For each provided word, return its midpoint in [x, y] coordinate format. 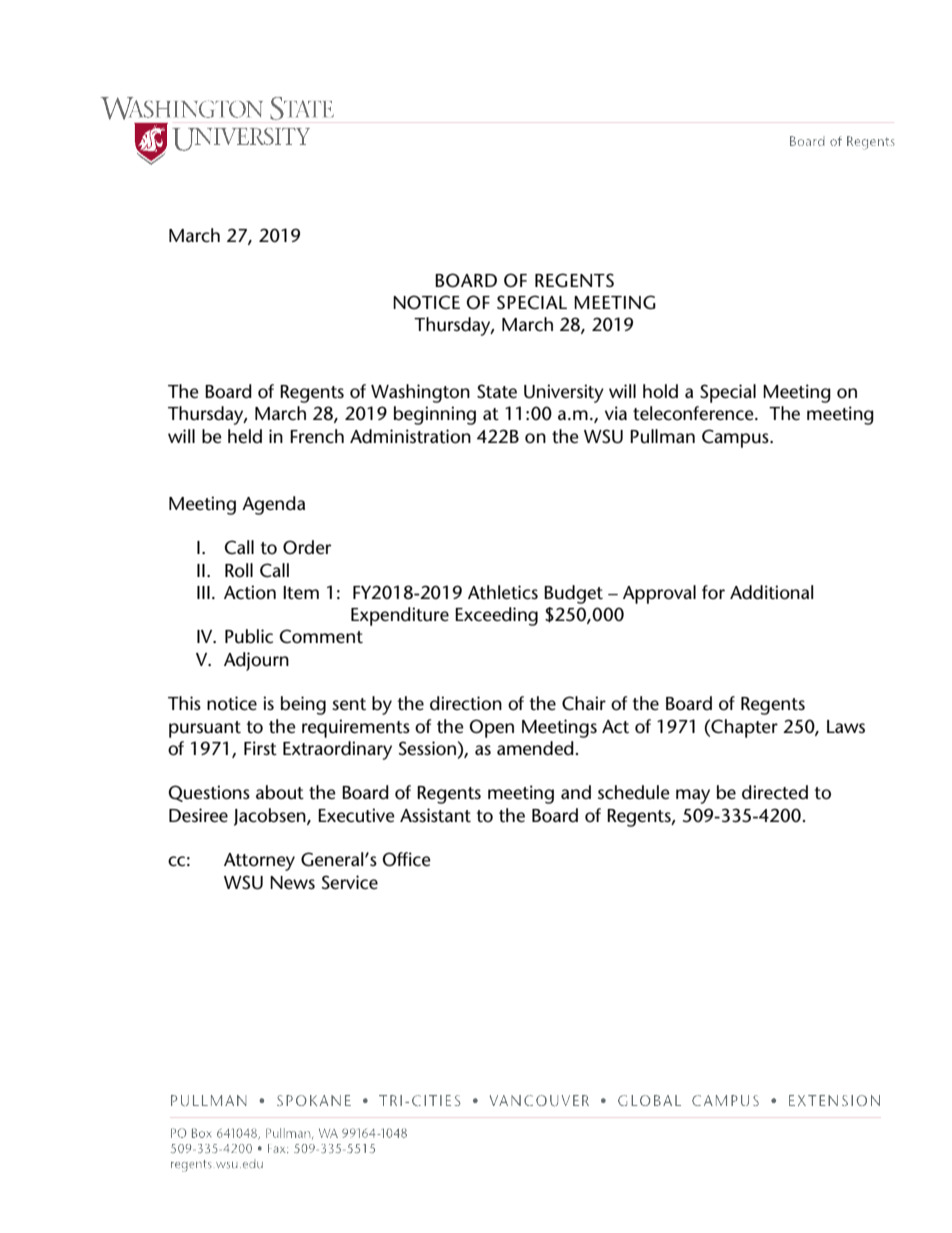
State [497, 391]
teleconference [694, 413]
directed [775, 792]
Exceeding [496, 616]
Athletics [503, 592]
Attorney [259, 862]
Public [249, 636]
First [260, 748]
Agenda [273, 505]
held [245, 436]
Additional [771, 592]
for [713, 592]
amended [535, 748]
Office [406, 859]
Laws [846, 726]
